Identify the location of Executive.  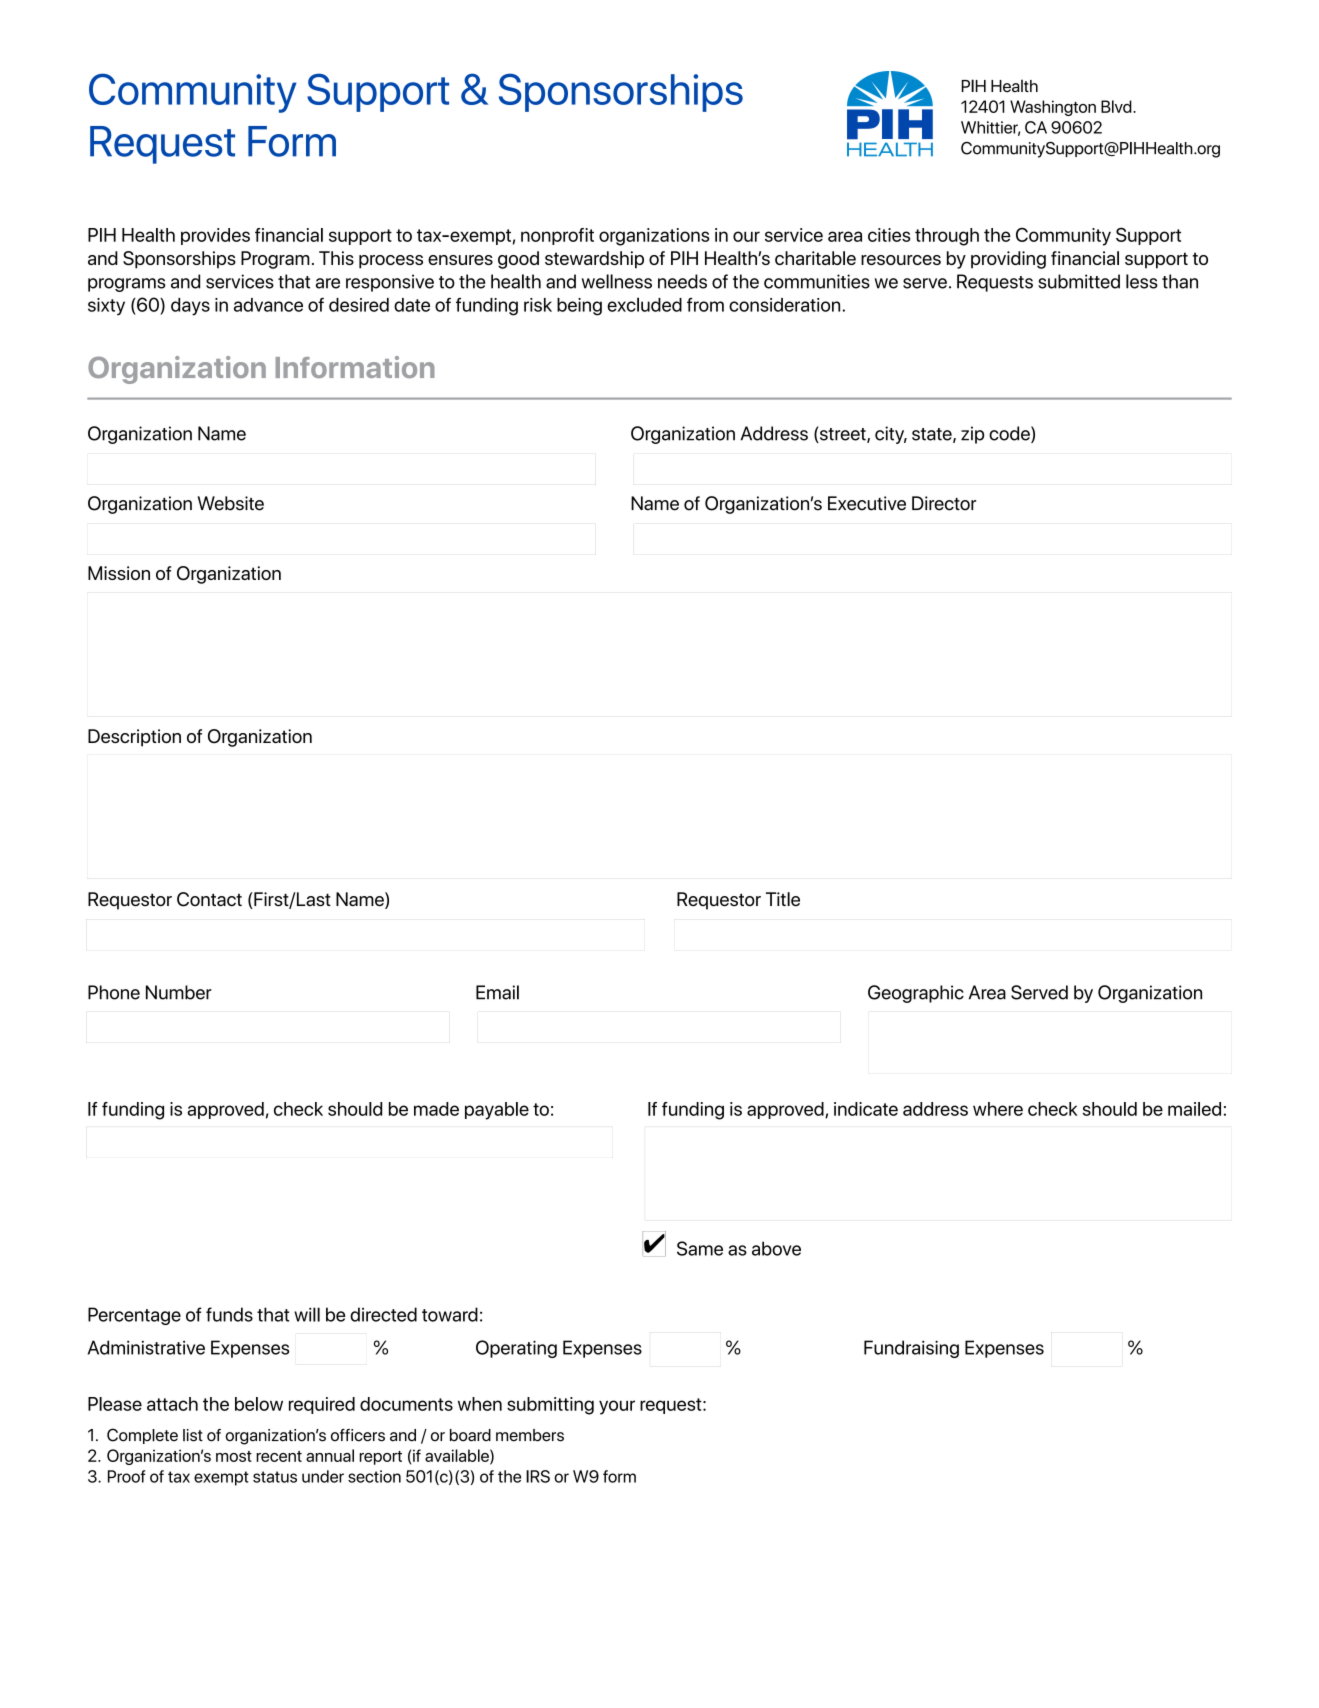
(867, 503).
